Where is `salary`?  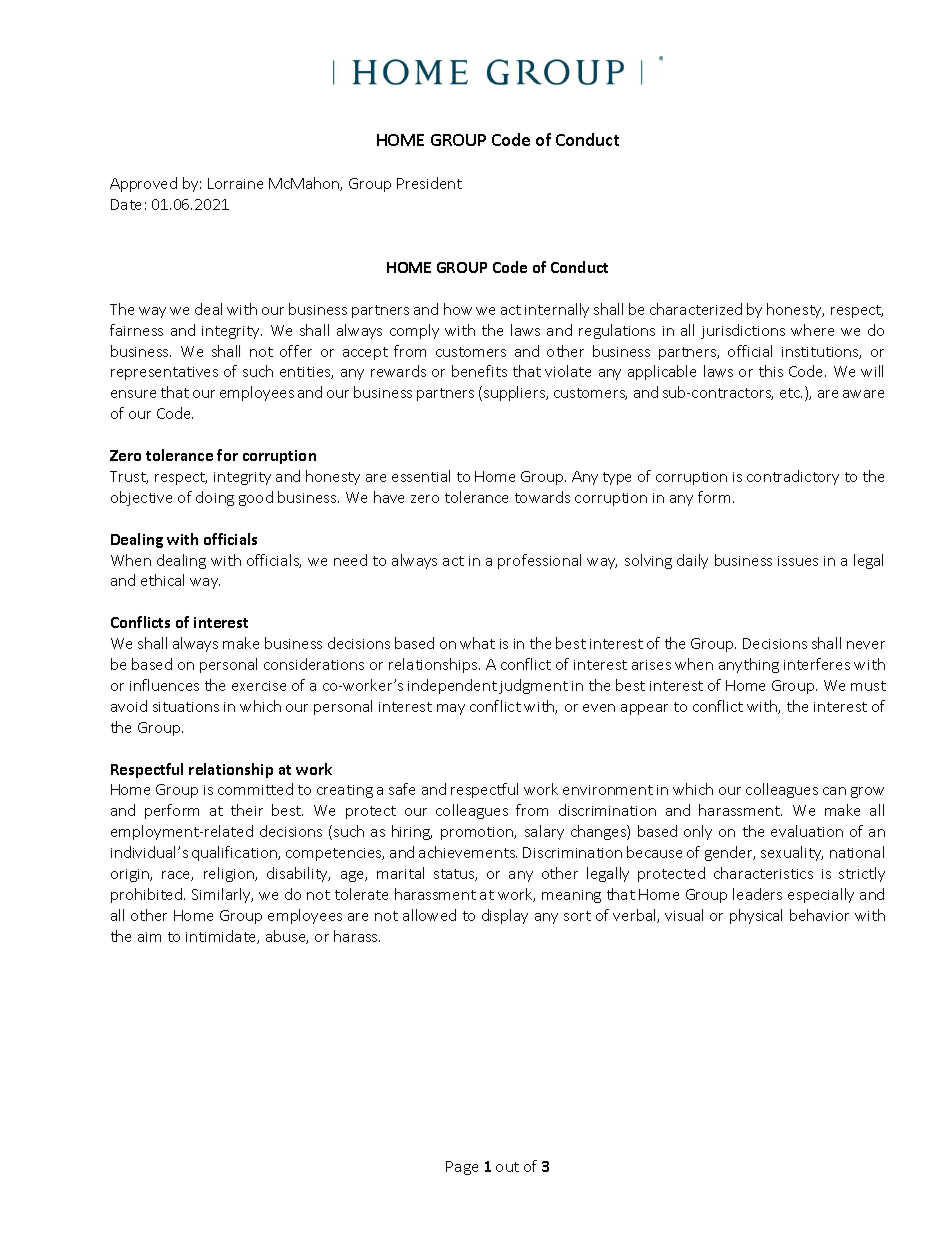
salary is located at coordinates (544, 832).
